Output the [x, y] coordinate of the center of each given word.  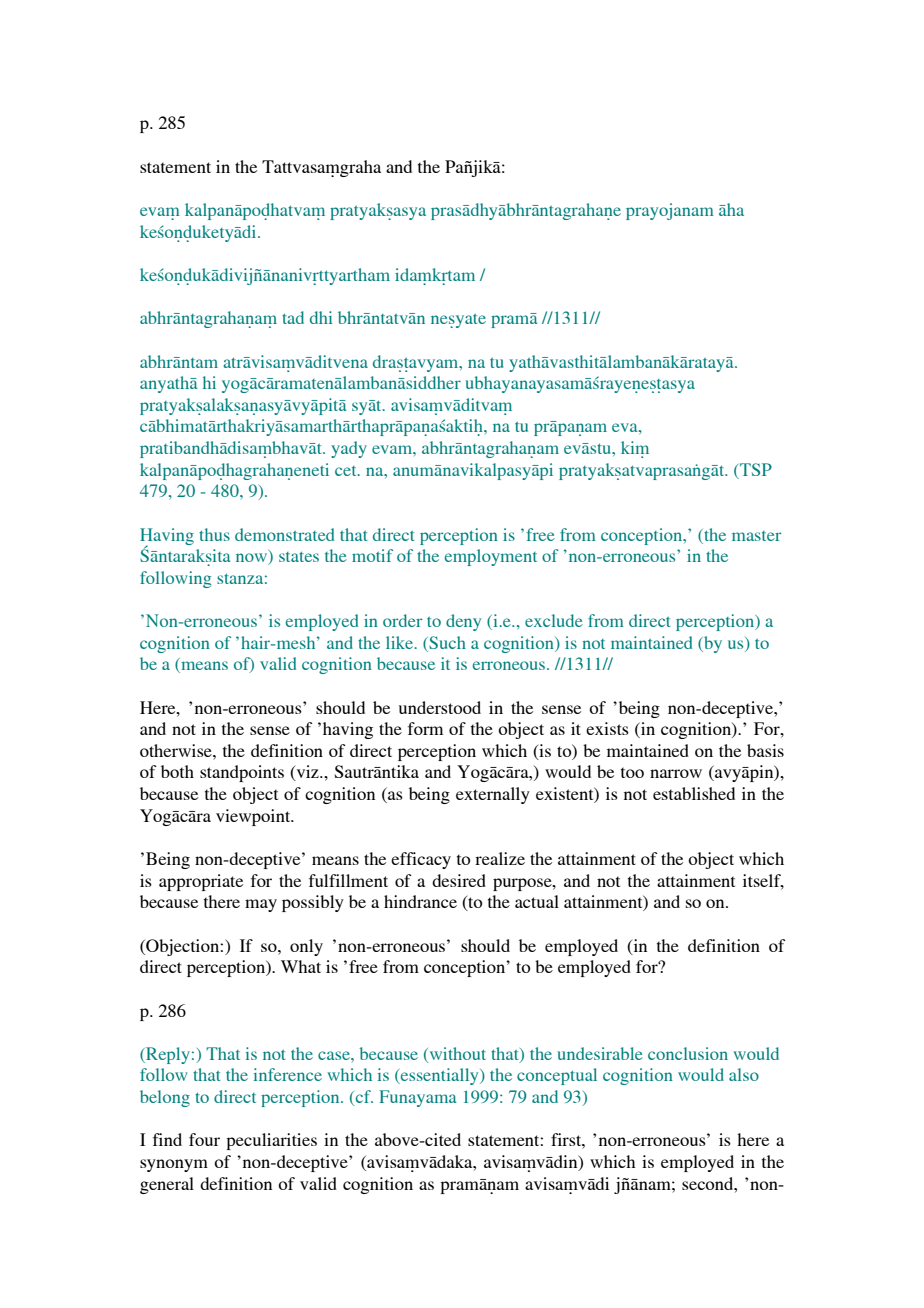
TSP [756, 469]
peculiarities [271, 1141]
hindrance [420, 901]
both [177, 771]
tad [293, 317]
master [756, 536]
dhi [321, 317]
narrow [676, 773]
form [425, 728]
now [252, 559]
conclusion [688, 1053]
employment [491, 557]
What [301, 966]
